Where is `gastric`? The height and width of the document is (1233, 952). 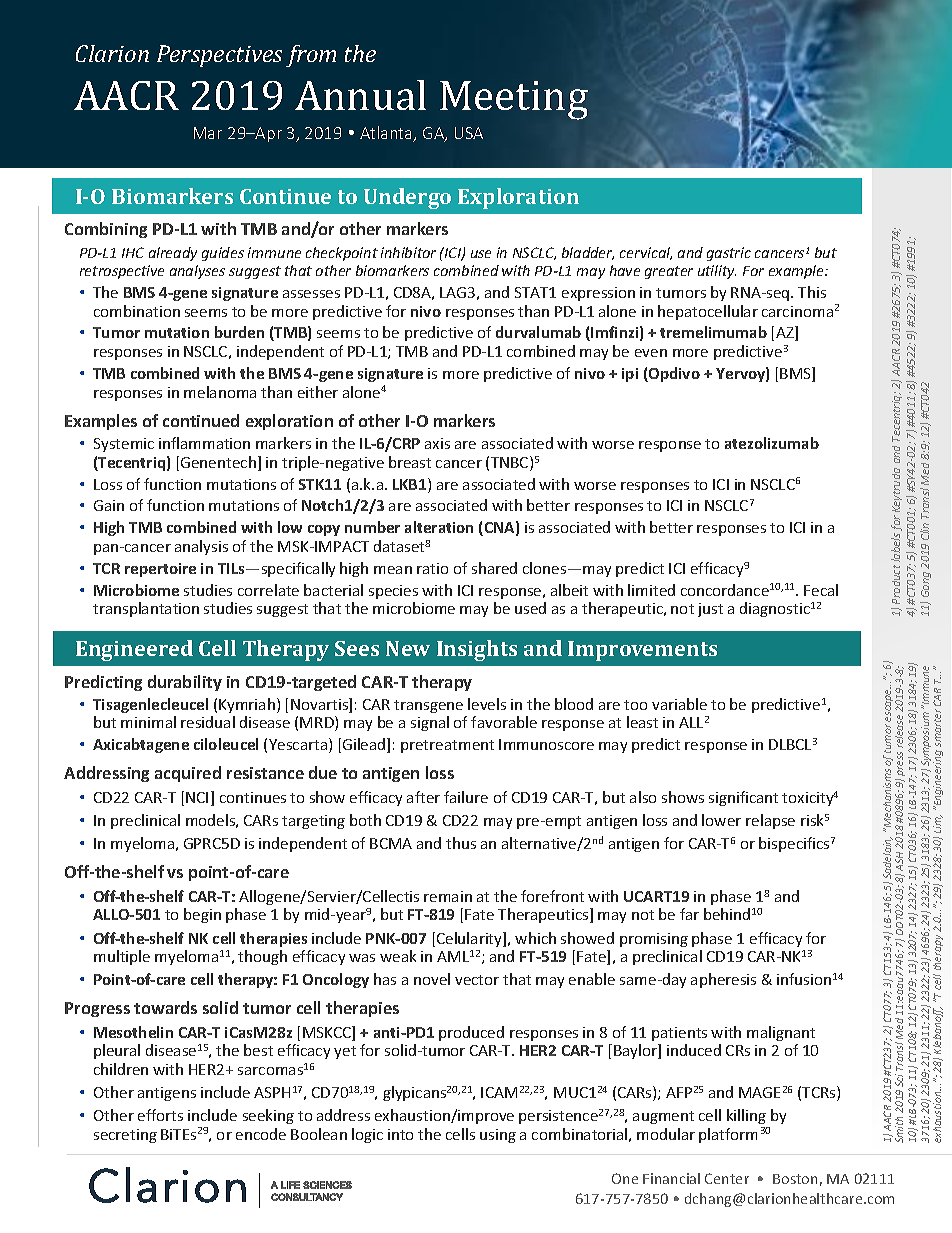
gastric is located at coordinates (729, 254).
